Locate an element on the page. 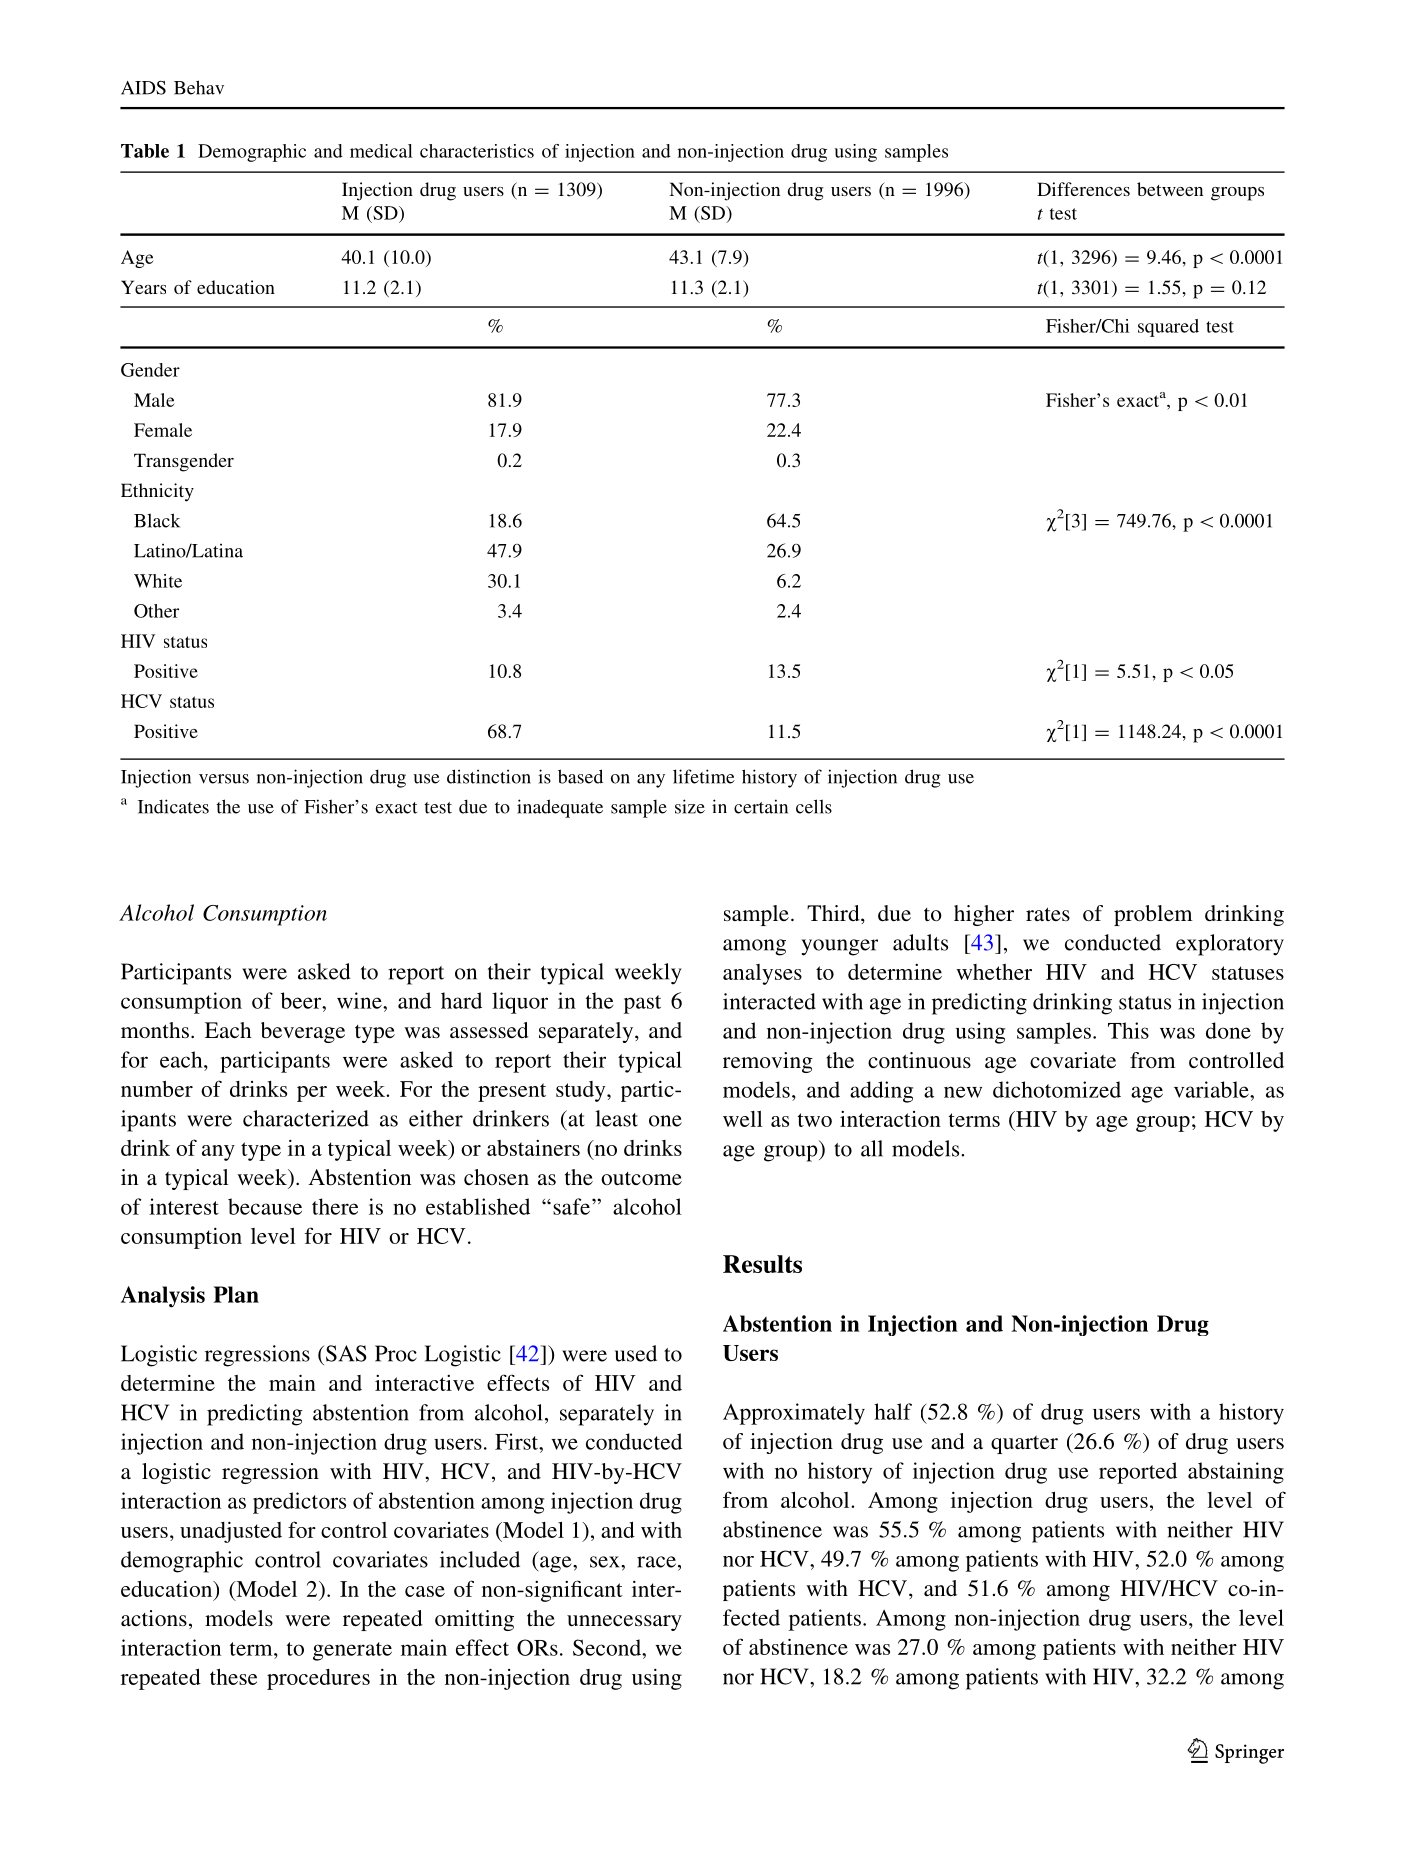 Image resolution: width=1405 pixels, height=1867 pixels. Indicates is located at coordinates (173, 806).
